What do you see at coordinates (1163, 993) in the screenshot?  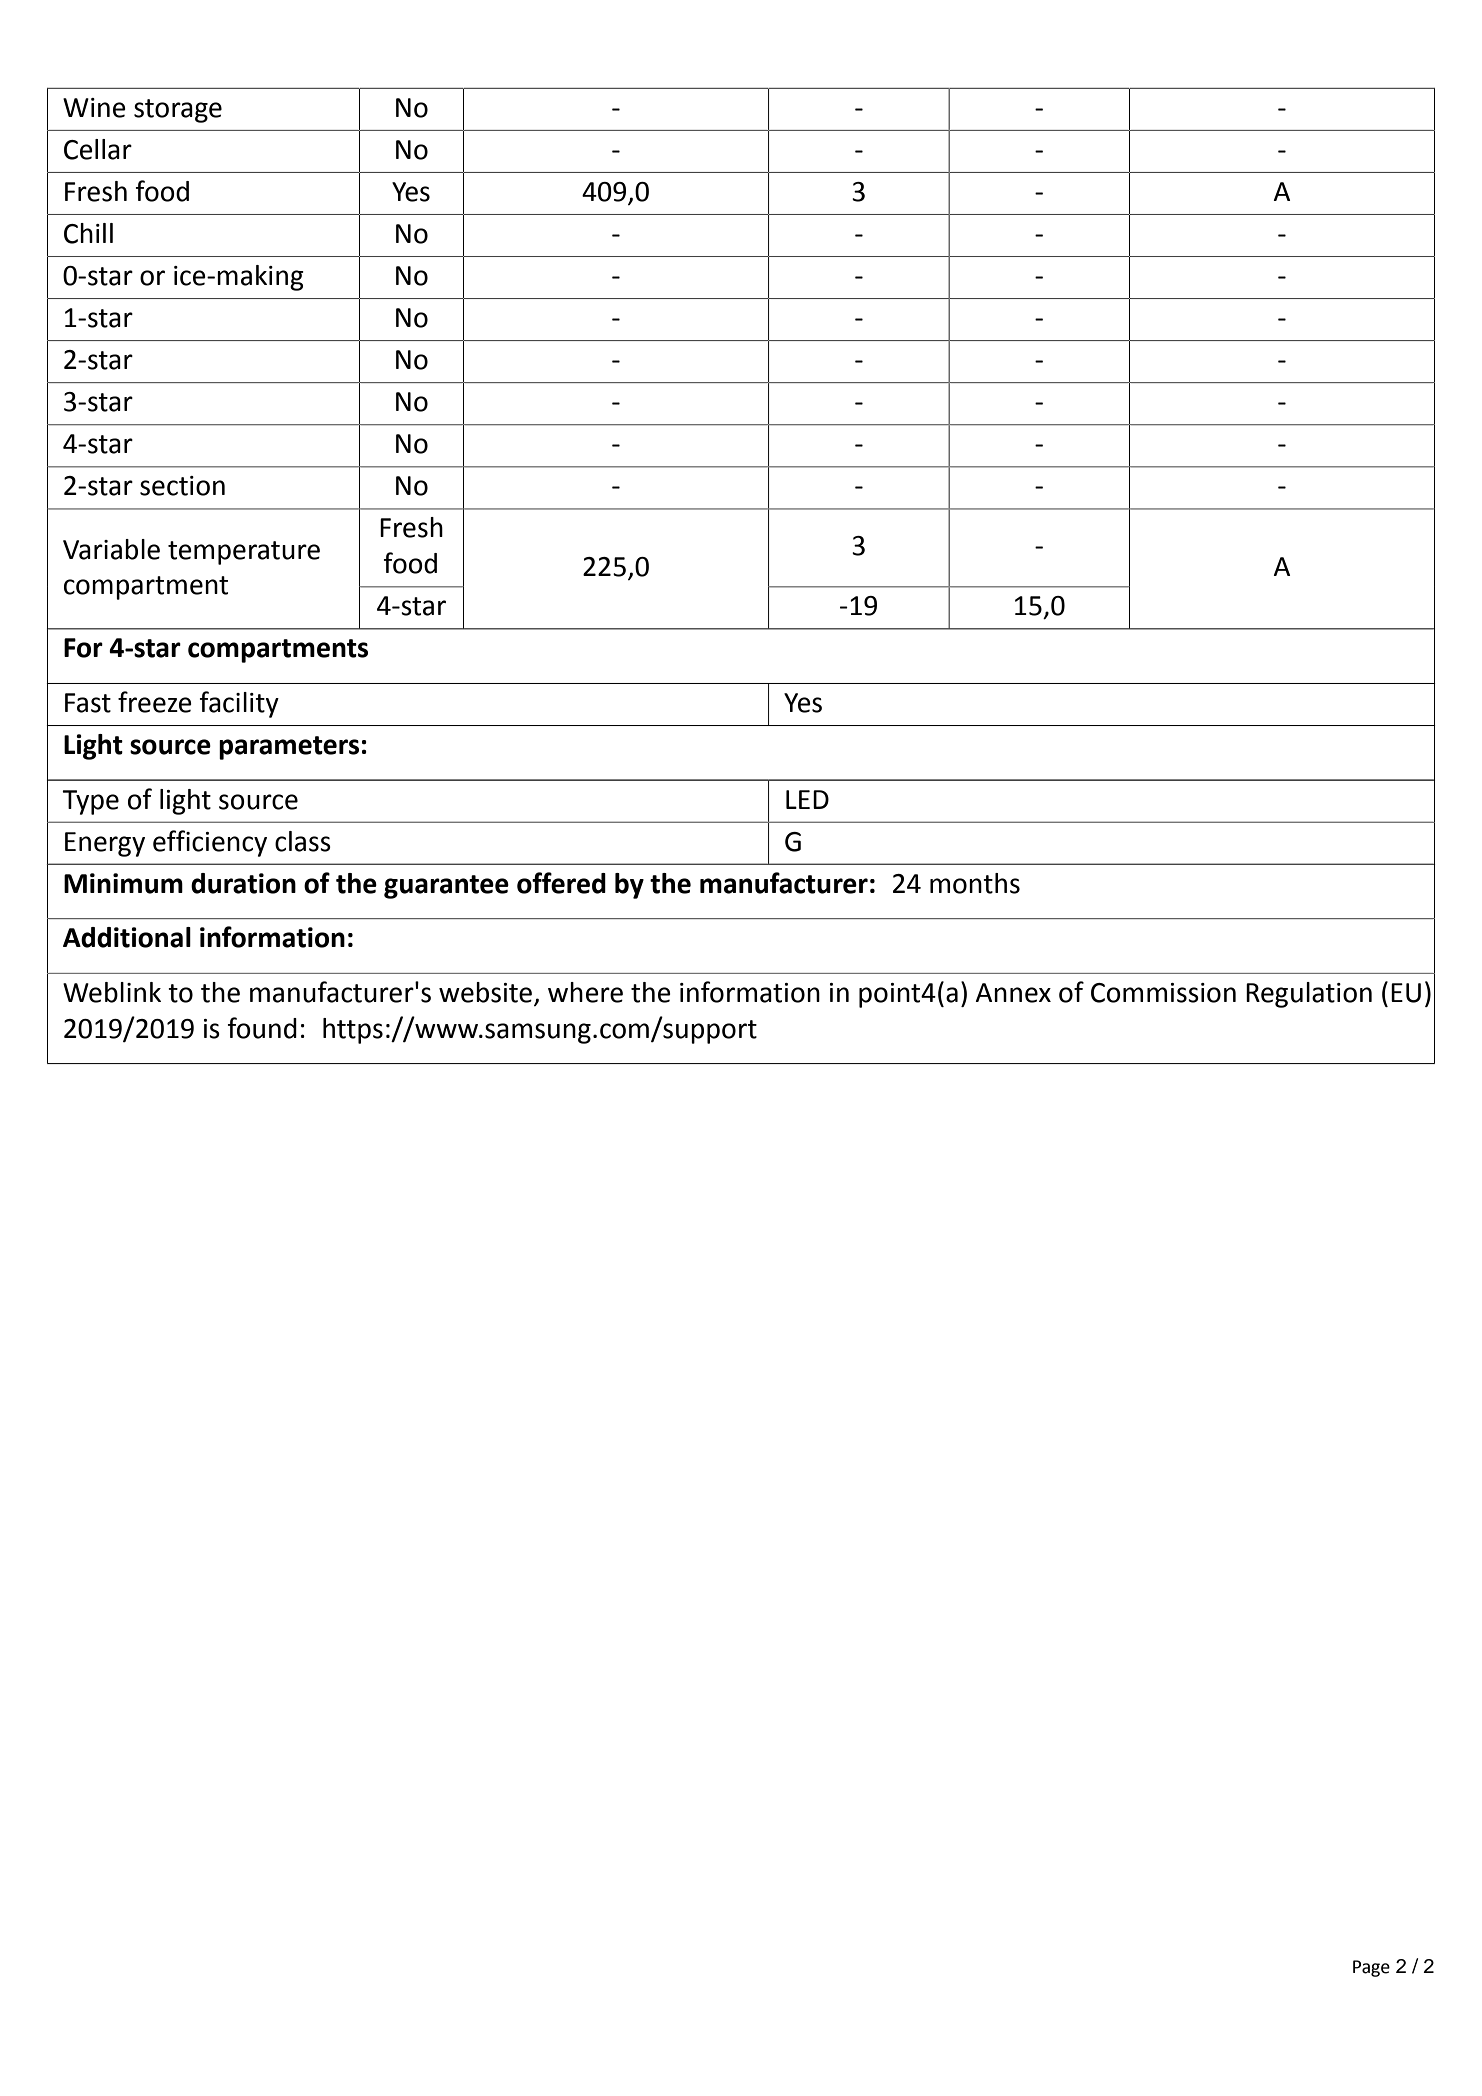 I see `Commission` at bounding box center [1163, 993].
